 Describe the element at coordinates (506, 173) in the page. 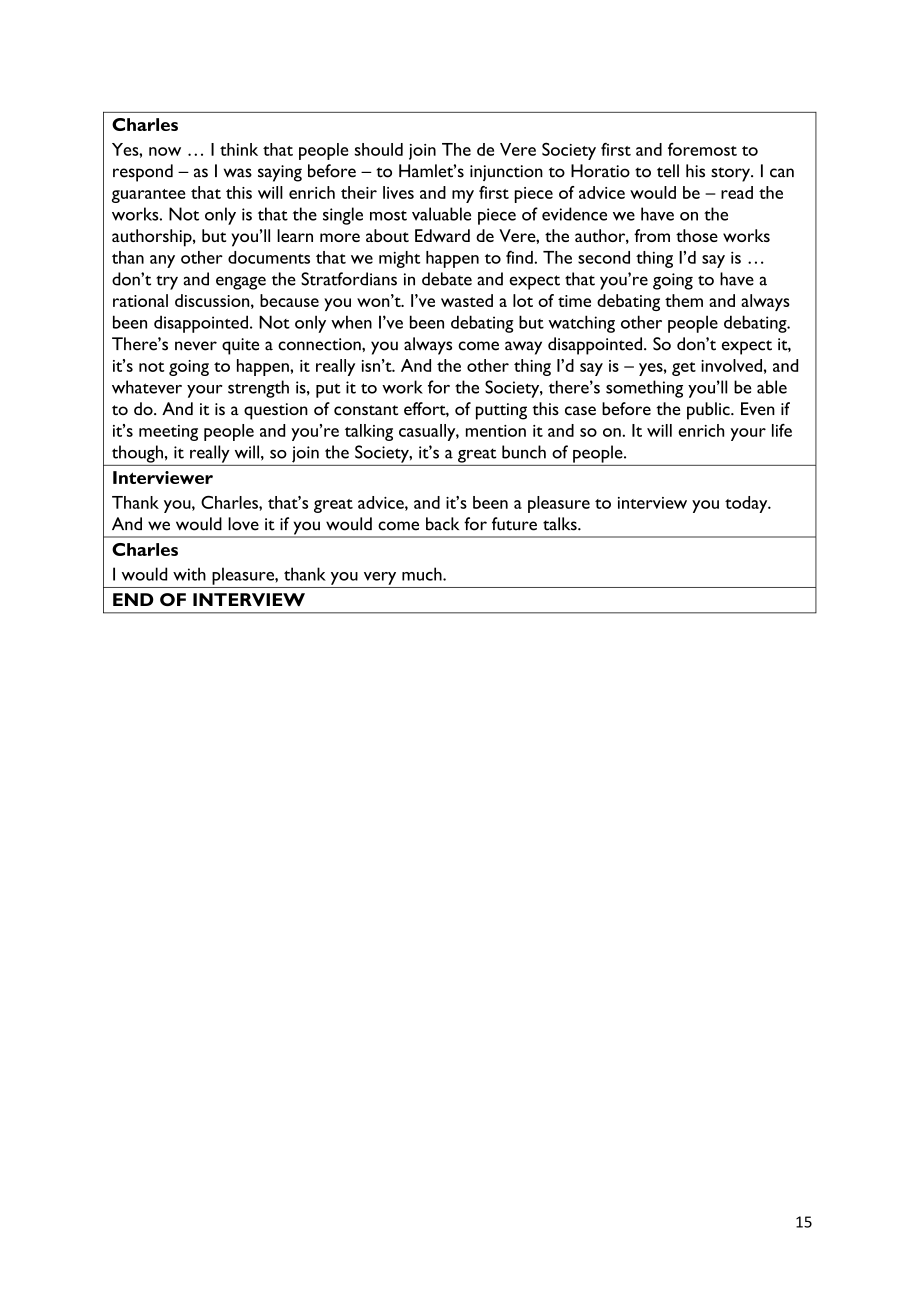

I see `injunction` at that location.
